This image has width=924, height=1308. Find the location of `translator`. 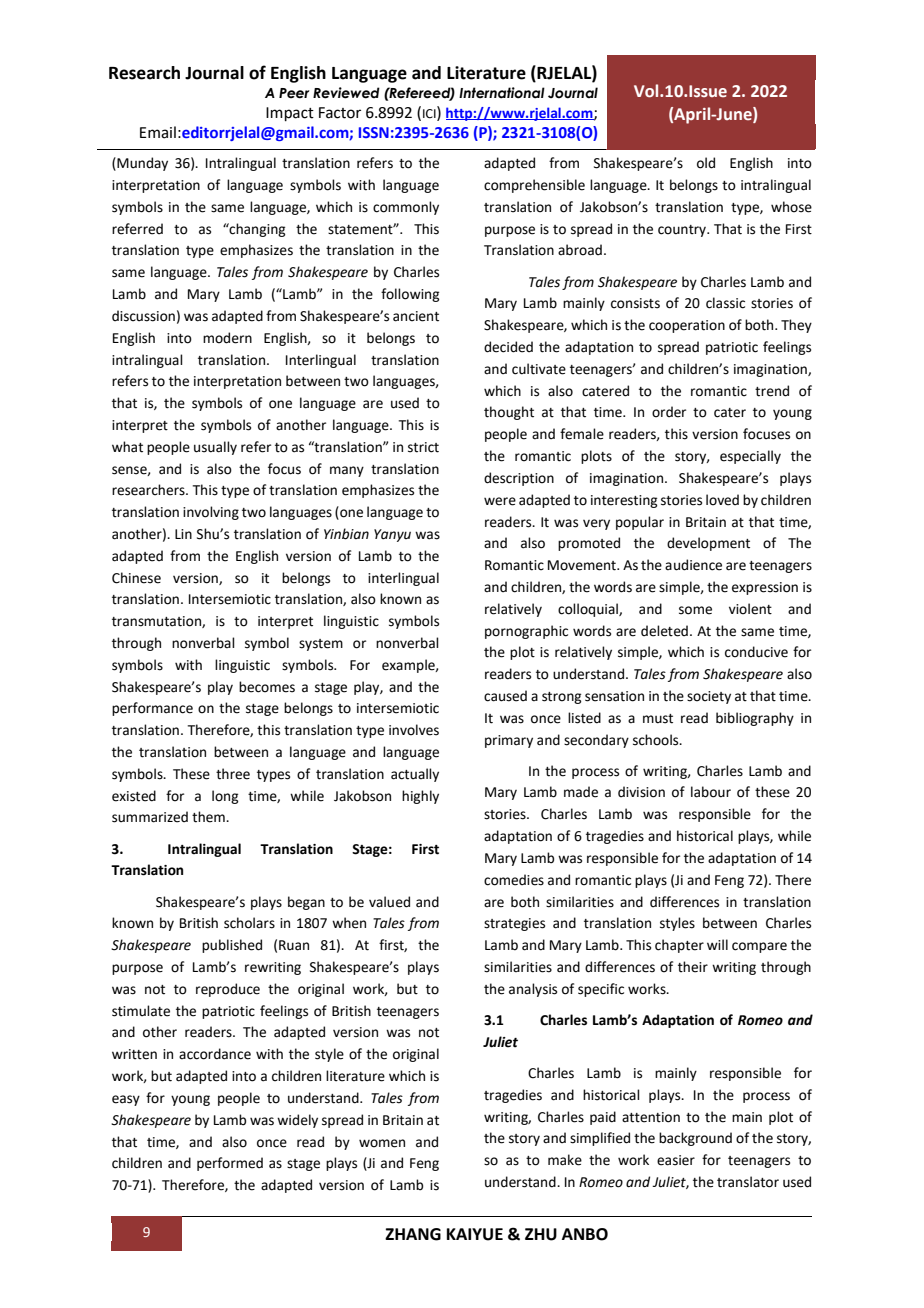

translator is located at coordinates (748, 1182).
